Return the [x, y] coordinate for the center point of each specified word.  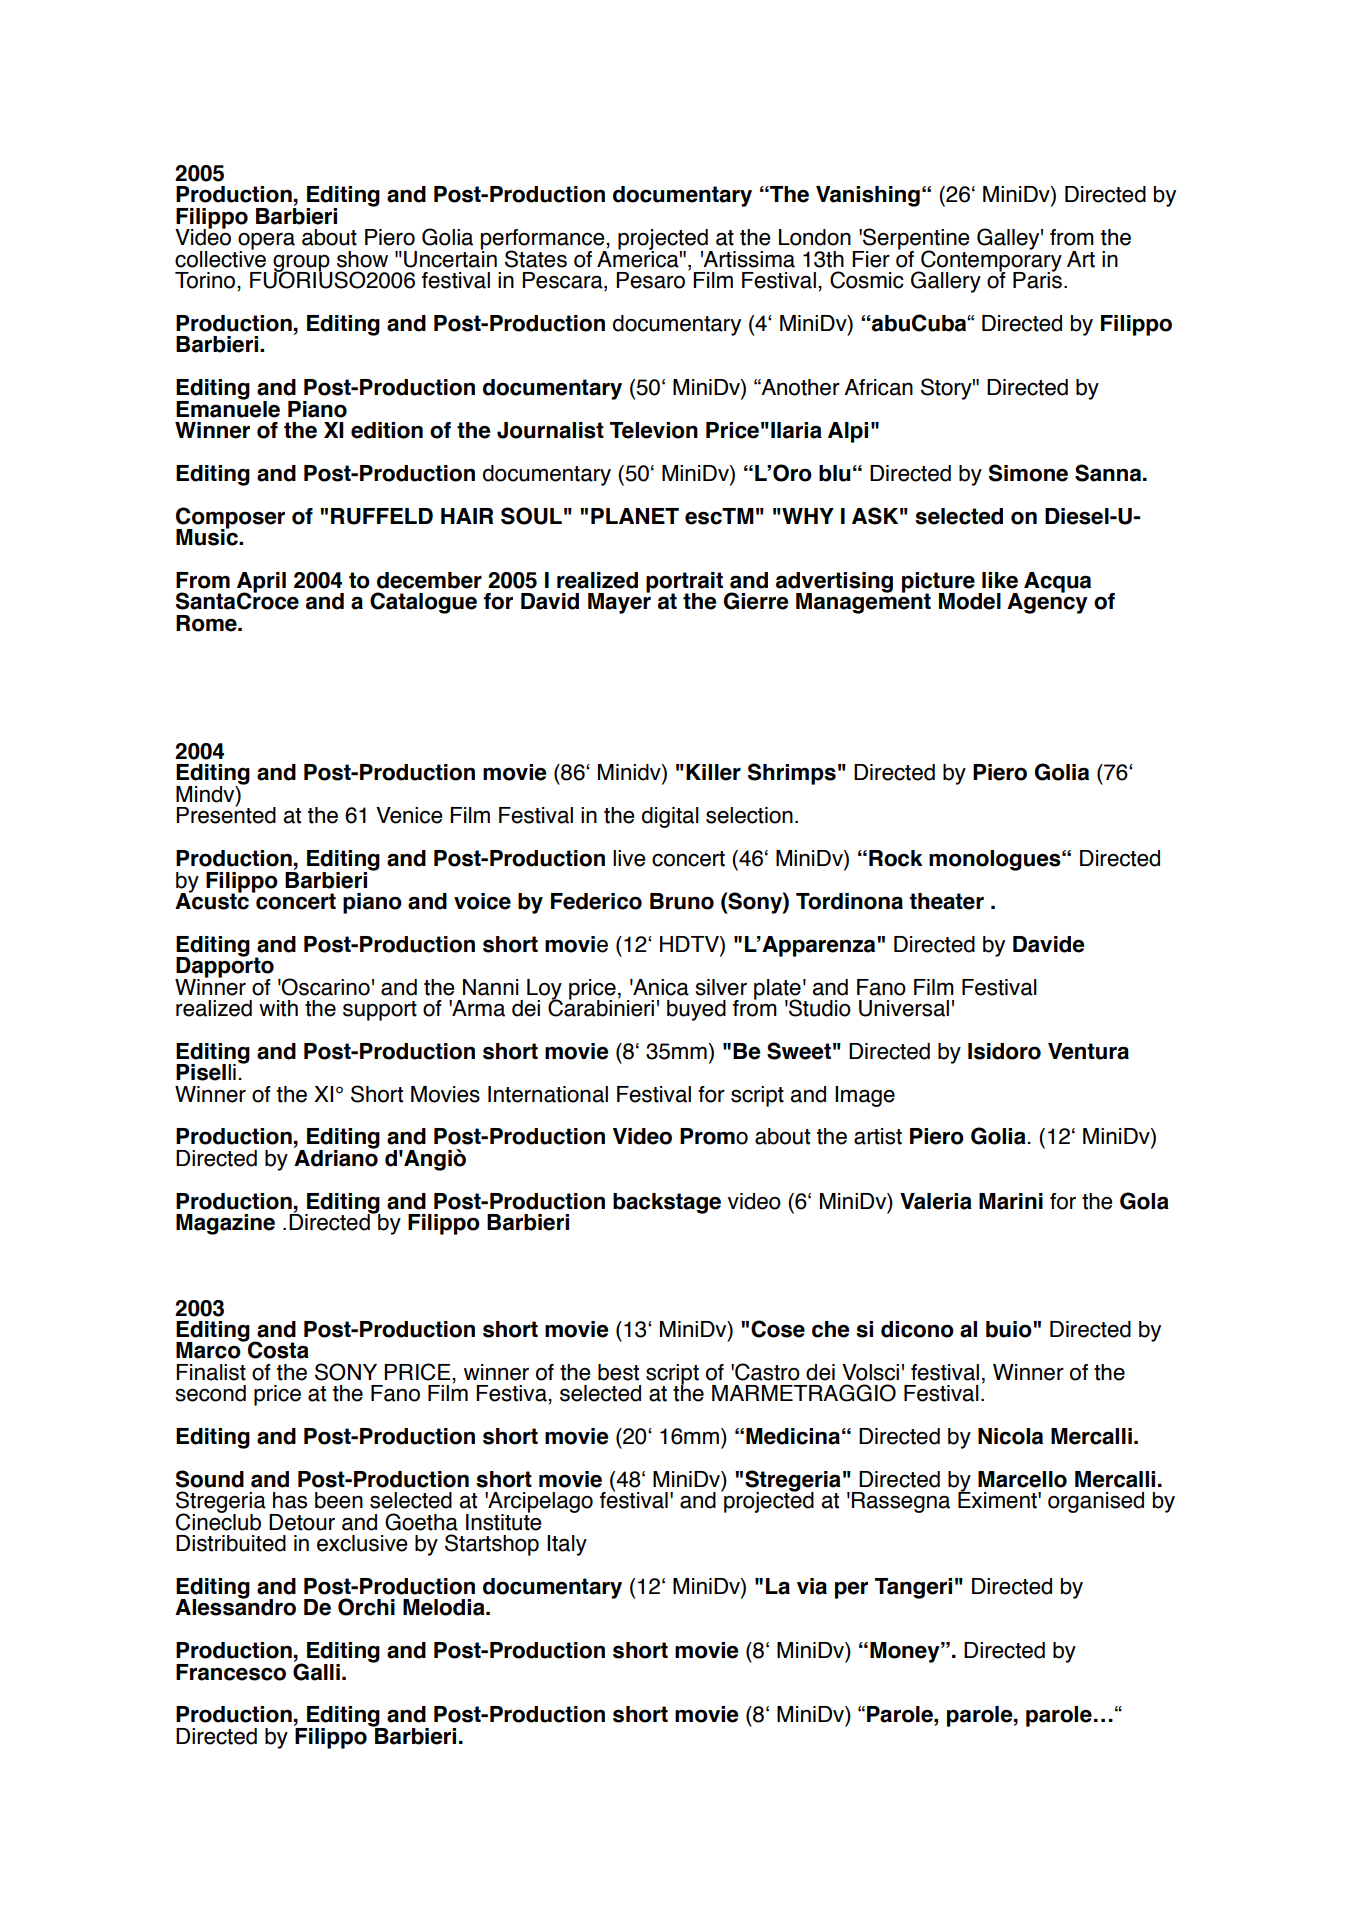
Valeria [936, 1201]
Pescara [563, 281]
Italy [567, 1545]
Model [970, 601]
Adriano [336, 1157]
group [302, 264]
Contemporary [990, 261]
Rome [207, 623]
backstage [667, 1203]
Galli [316, 1671]
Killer [713, 772]
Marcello [1022, 1479]
